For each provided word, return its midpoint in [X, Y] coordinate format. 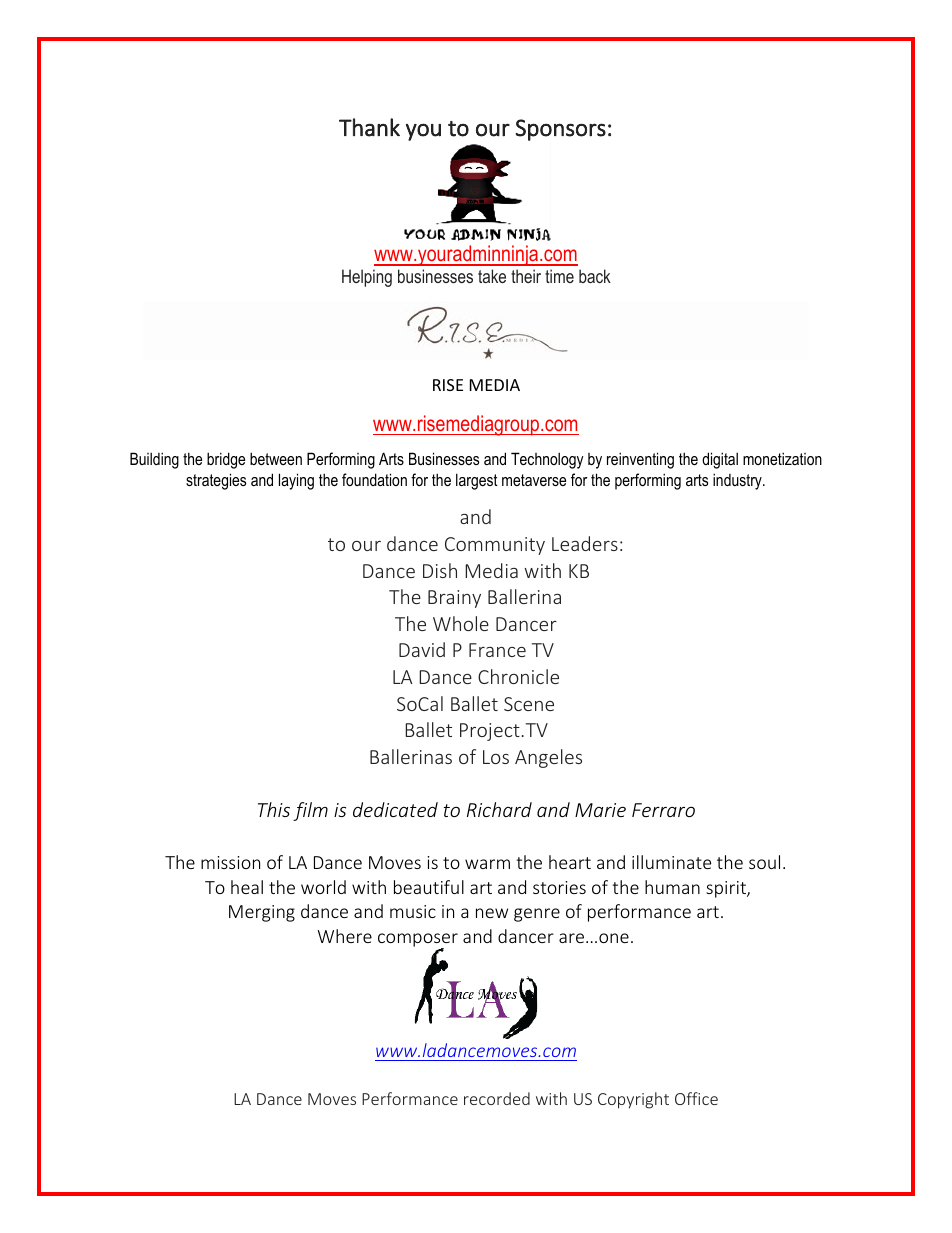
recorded [497, 1098]
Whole [461, 623]
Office [696, 1098]
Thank [369, 127]
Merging [262, 913]
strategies [216, 481]
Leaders [585, 543]
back [595, 276]
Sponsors [561, 130]
